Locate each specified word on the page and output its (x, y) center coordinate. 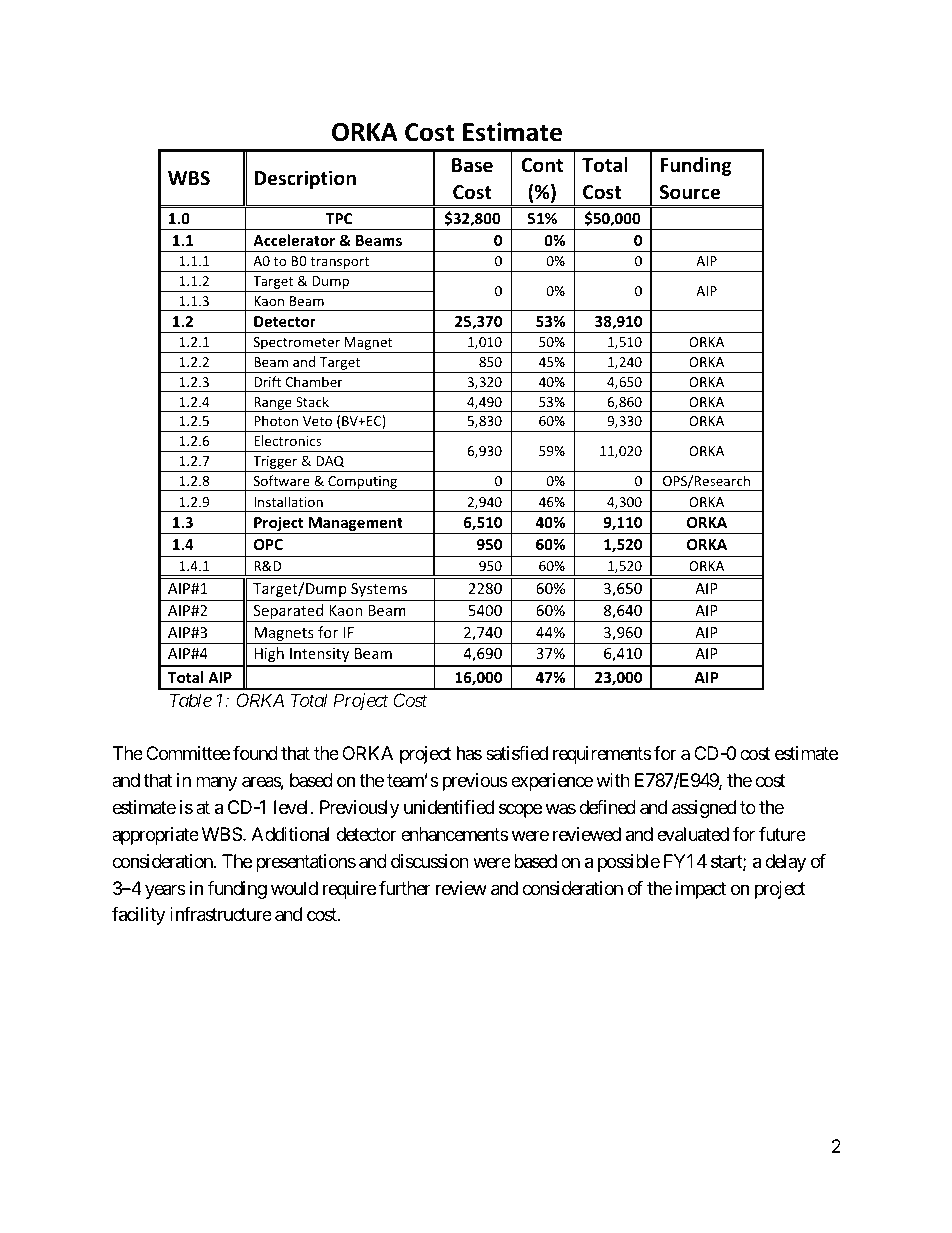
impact (701, 890)
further (405, 888)
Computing (362, 483)
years (165, 891)
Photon (276, 420)
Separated (288, 613)
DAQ (330, 462)
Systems (379, 590)
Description (305, 179)
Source (690, 192)
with (613, 780)
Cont (542, 165)
